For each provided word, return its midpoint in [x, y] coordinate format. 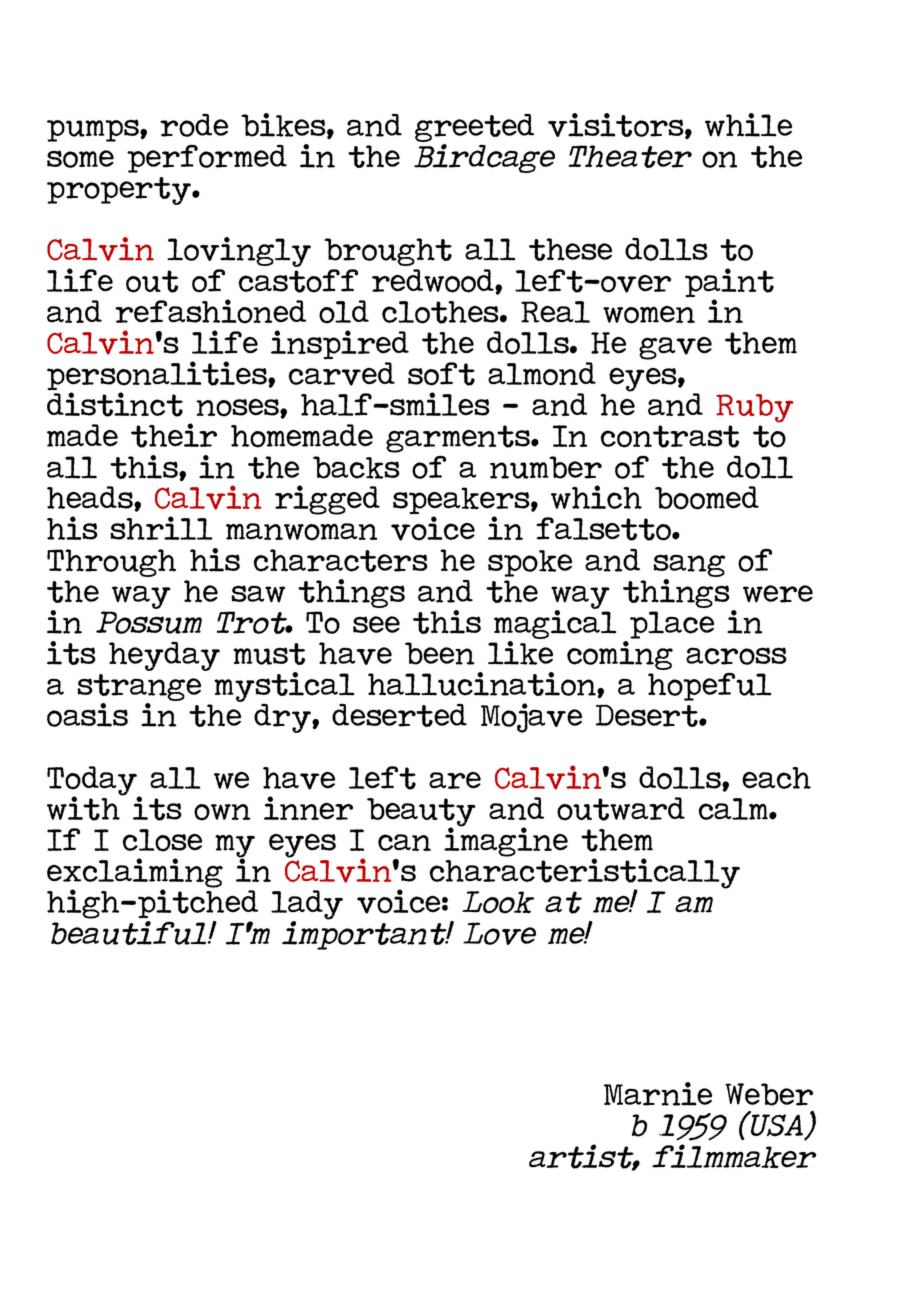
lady [307, 906]
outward [621, 809]
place [672, 625]
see [376, 624]
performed [207, 158]
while [748, 125]
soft [441, 374]
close [162, 840]
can [404, 842]
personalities [158, 377]
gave [675, 348]
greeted [474, 129]
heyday [164, 656]
